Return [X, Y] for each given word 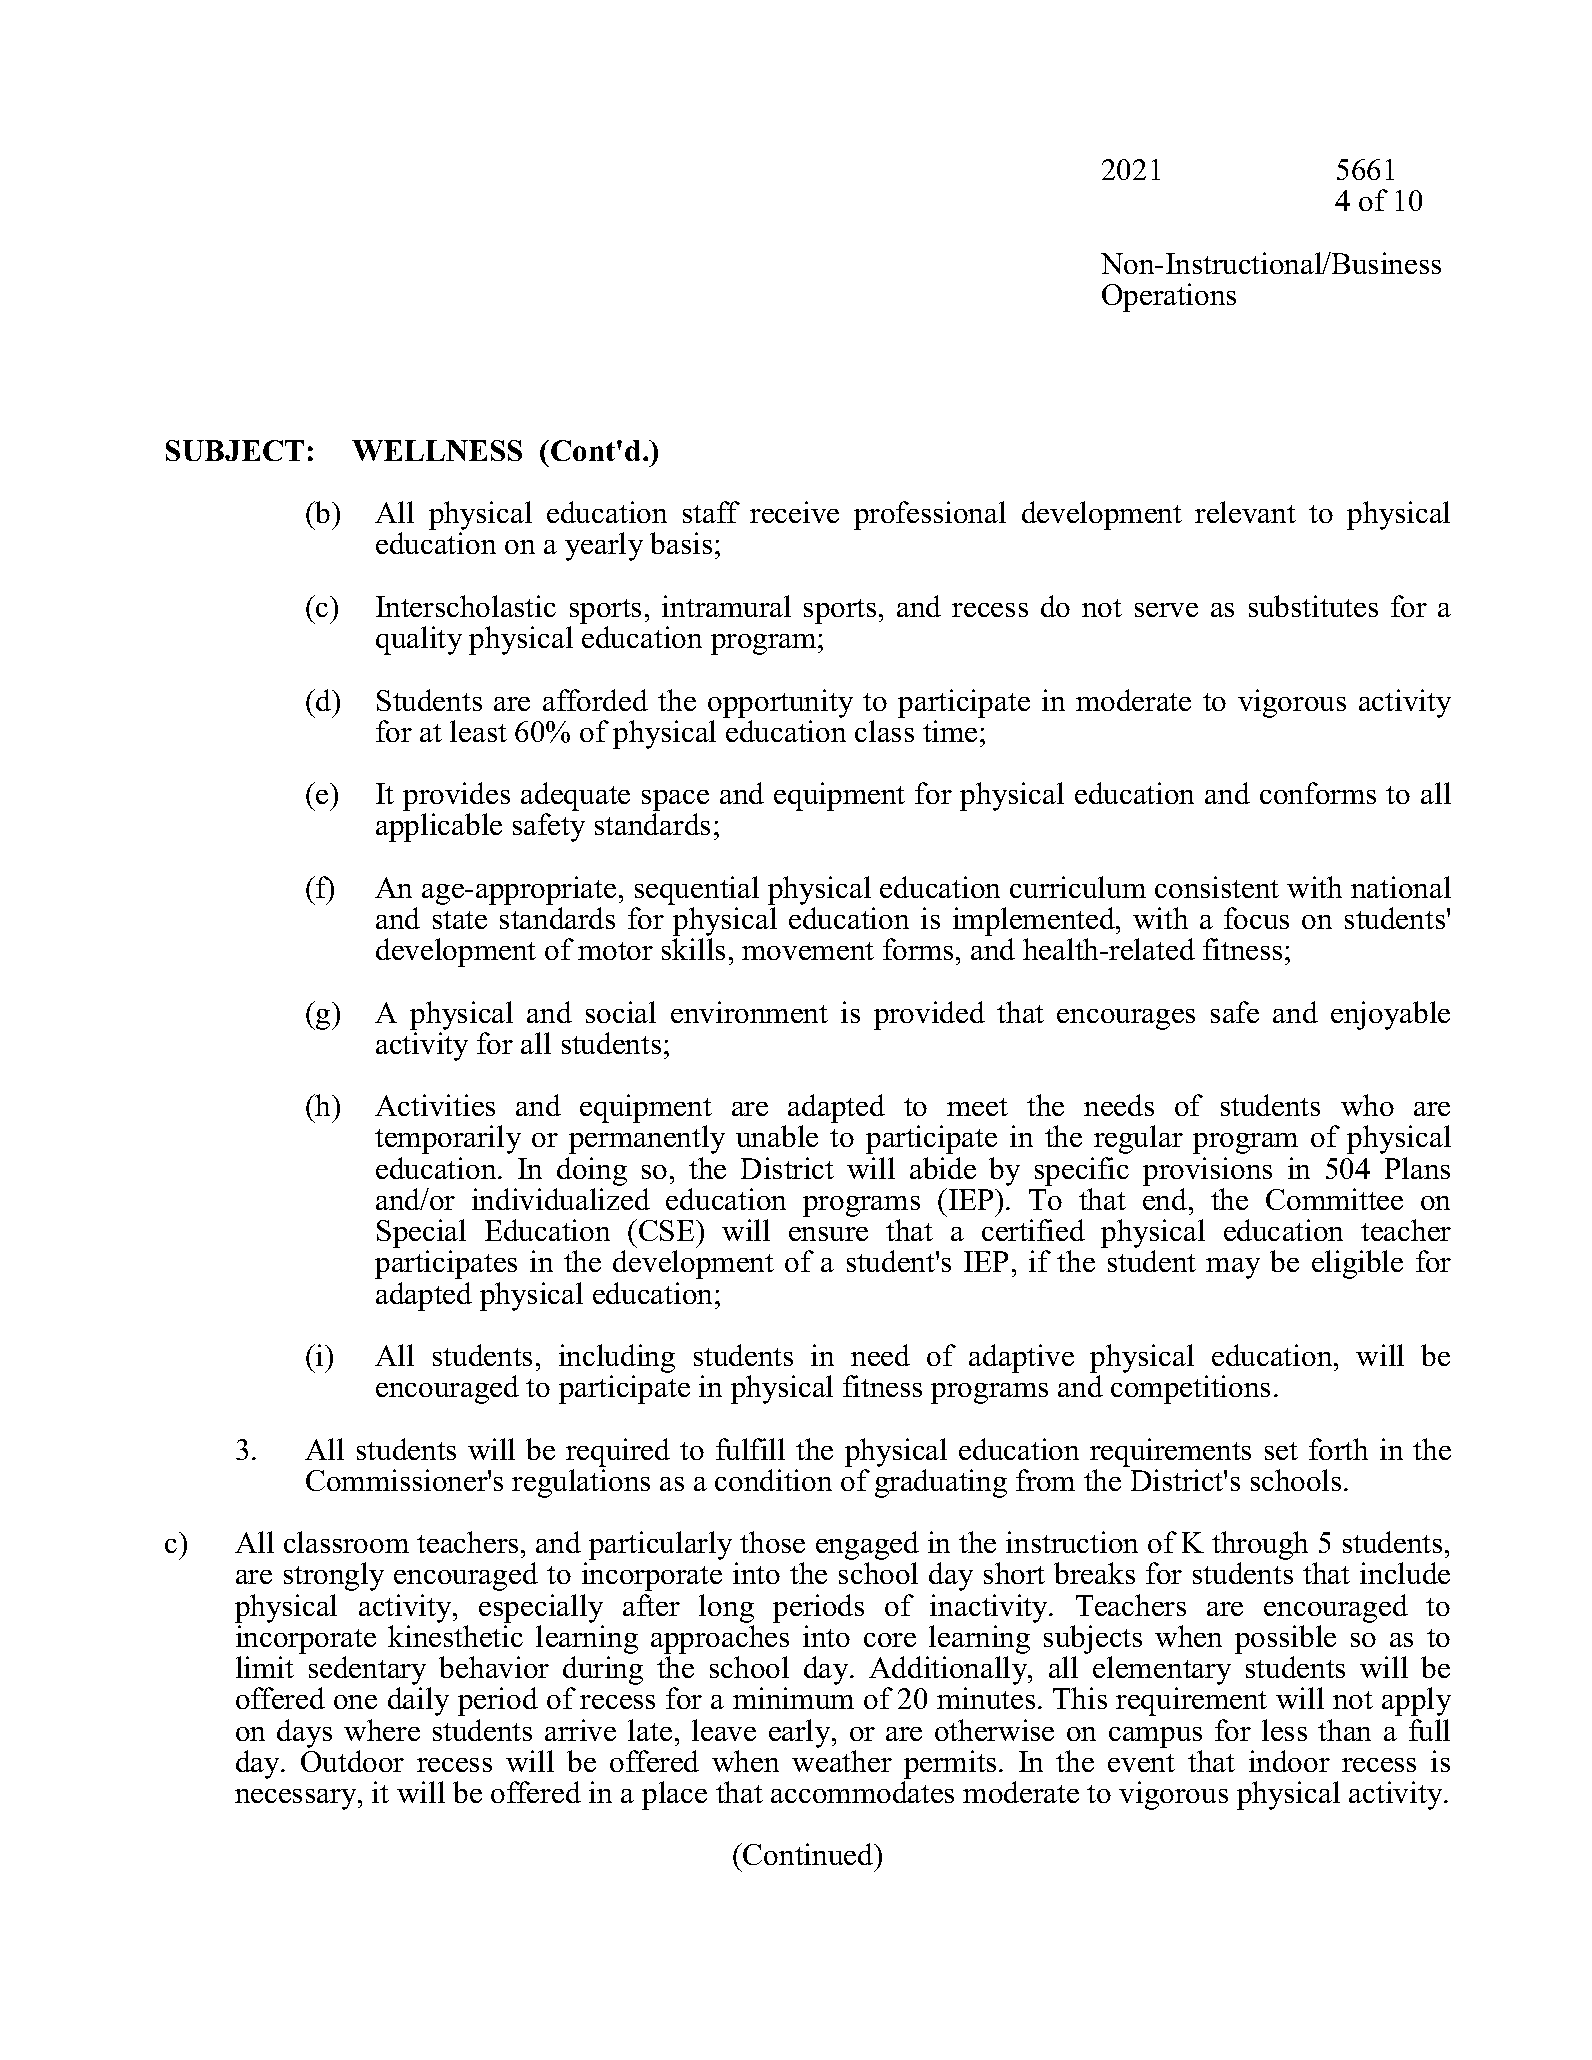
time [950, 731]
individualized [561, 1199]
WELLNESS [437, 450]
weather [842, 1761]
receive [794, 512]
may [1233, 1268]
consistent [1217, 887]
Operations [1169, 297]
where [382, 1730]
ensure [828, 1234]
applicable [439, 827]
